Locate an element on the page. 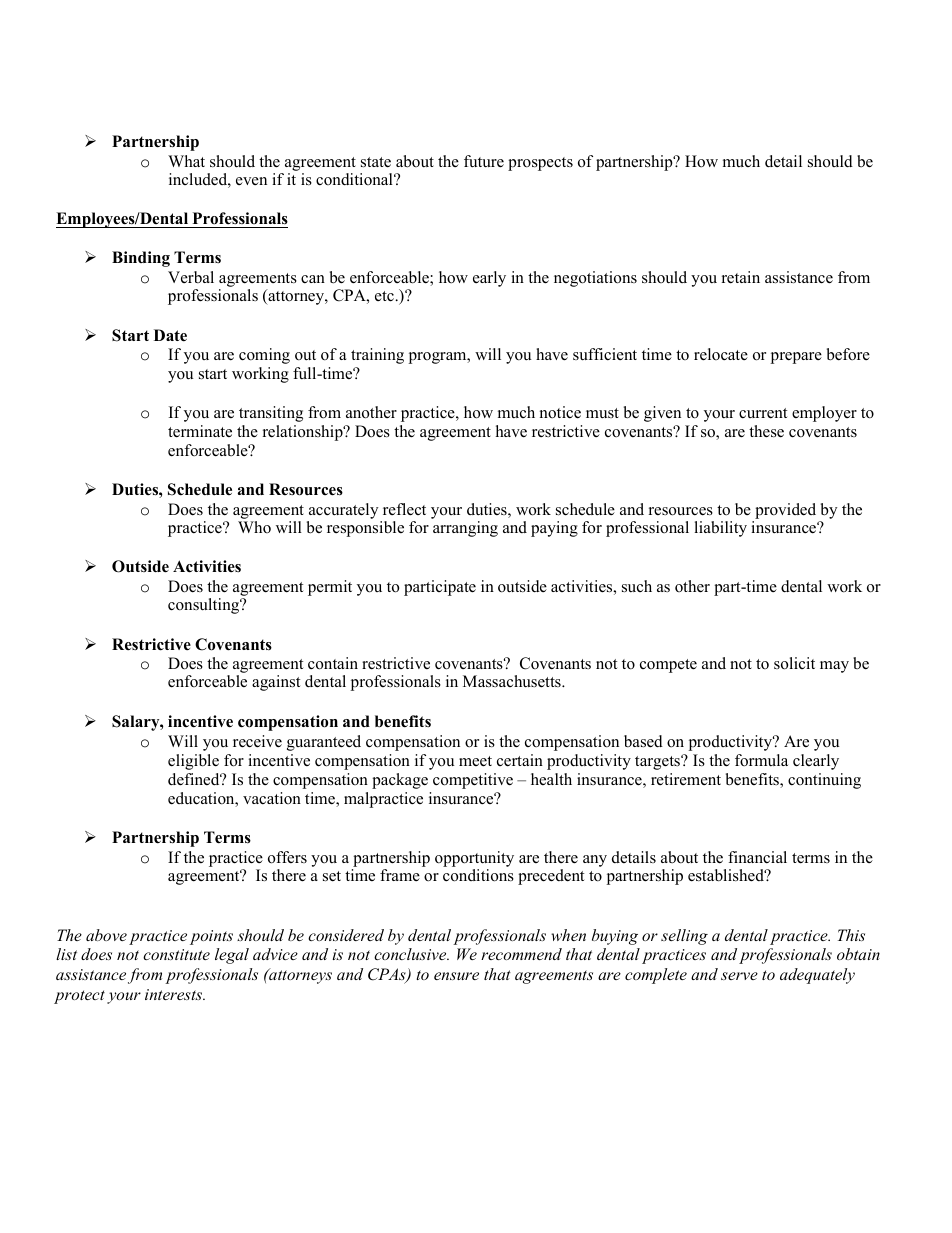  Who is located at coordinates (254, 527).
